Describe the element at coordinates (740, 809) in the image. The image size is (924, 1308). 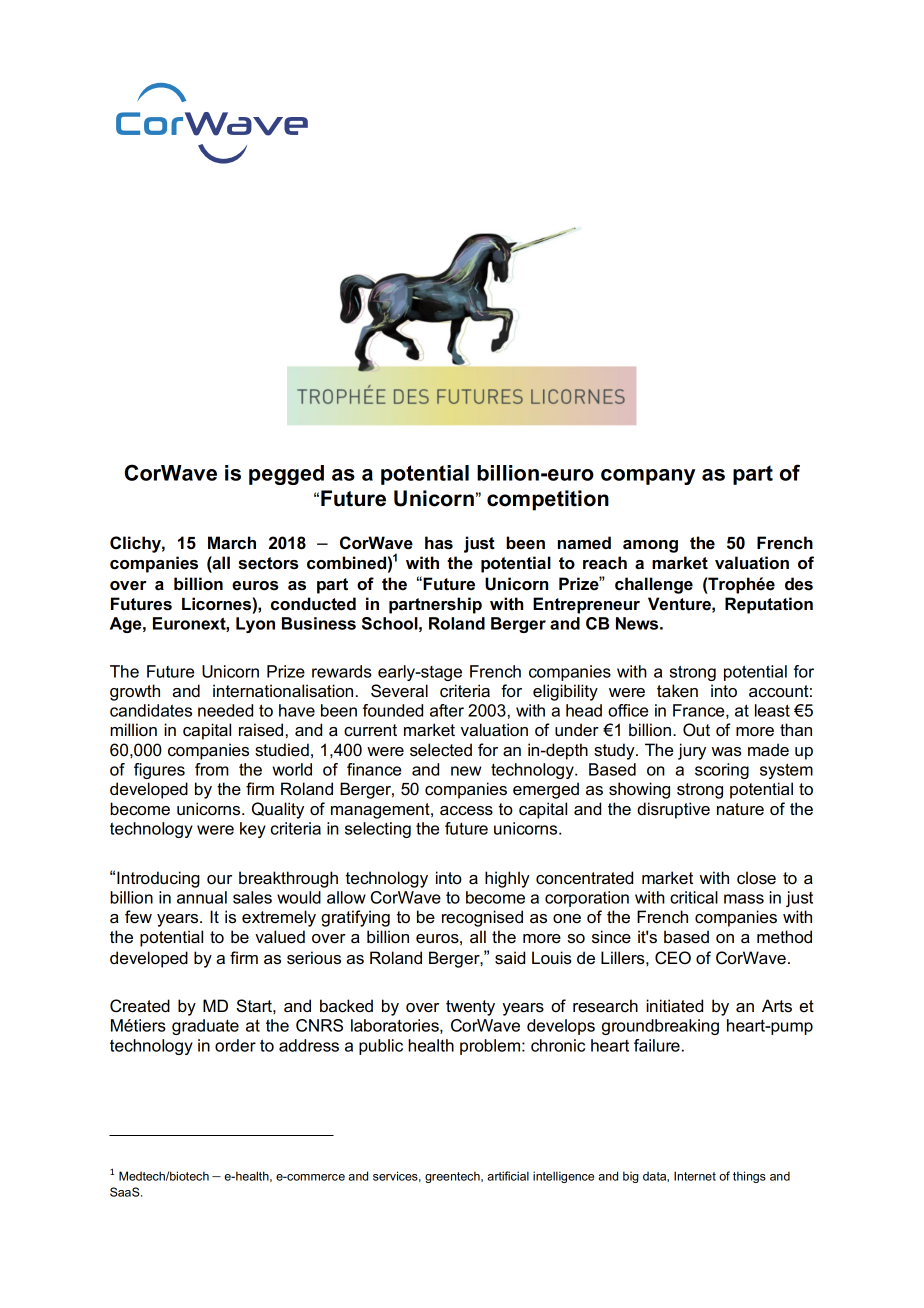
I see `nature` at that location.
